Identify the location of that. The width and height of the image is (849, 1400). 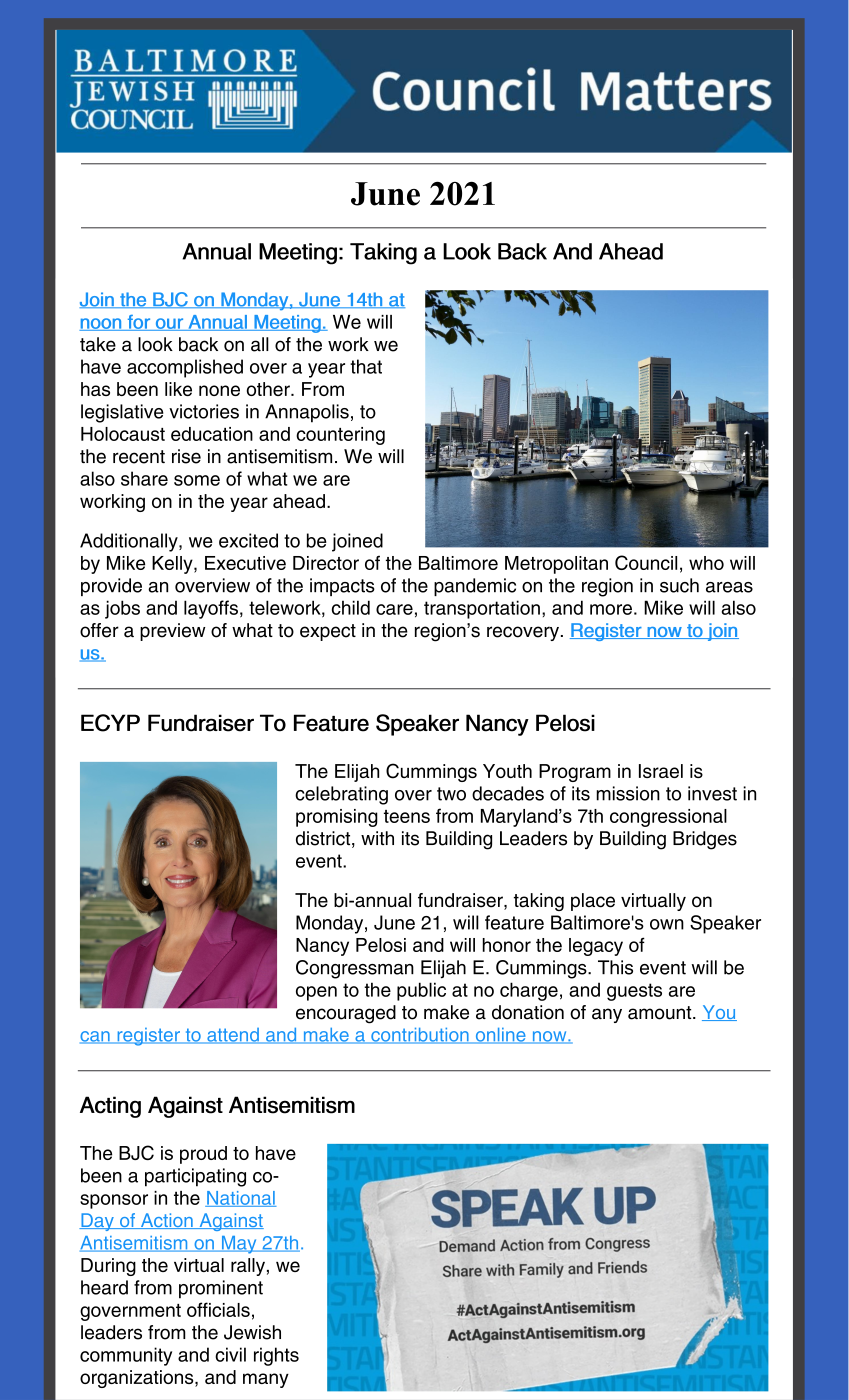
(366, 366).
